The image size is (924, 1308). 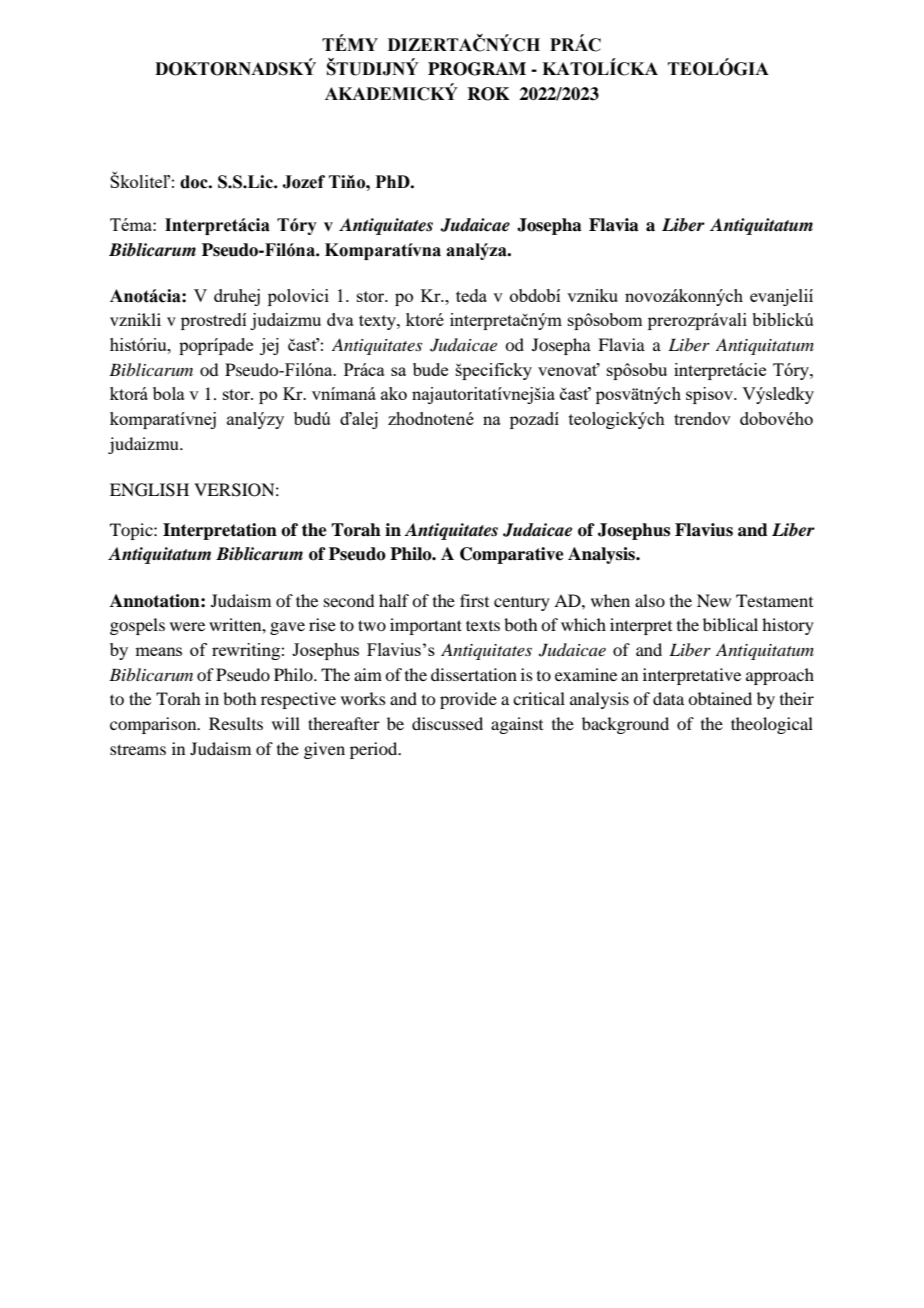 What do you see at coordinates (730, 624) in the page?
I see `biblical` at bounding box center [730, 624].
